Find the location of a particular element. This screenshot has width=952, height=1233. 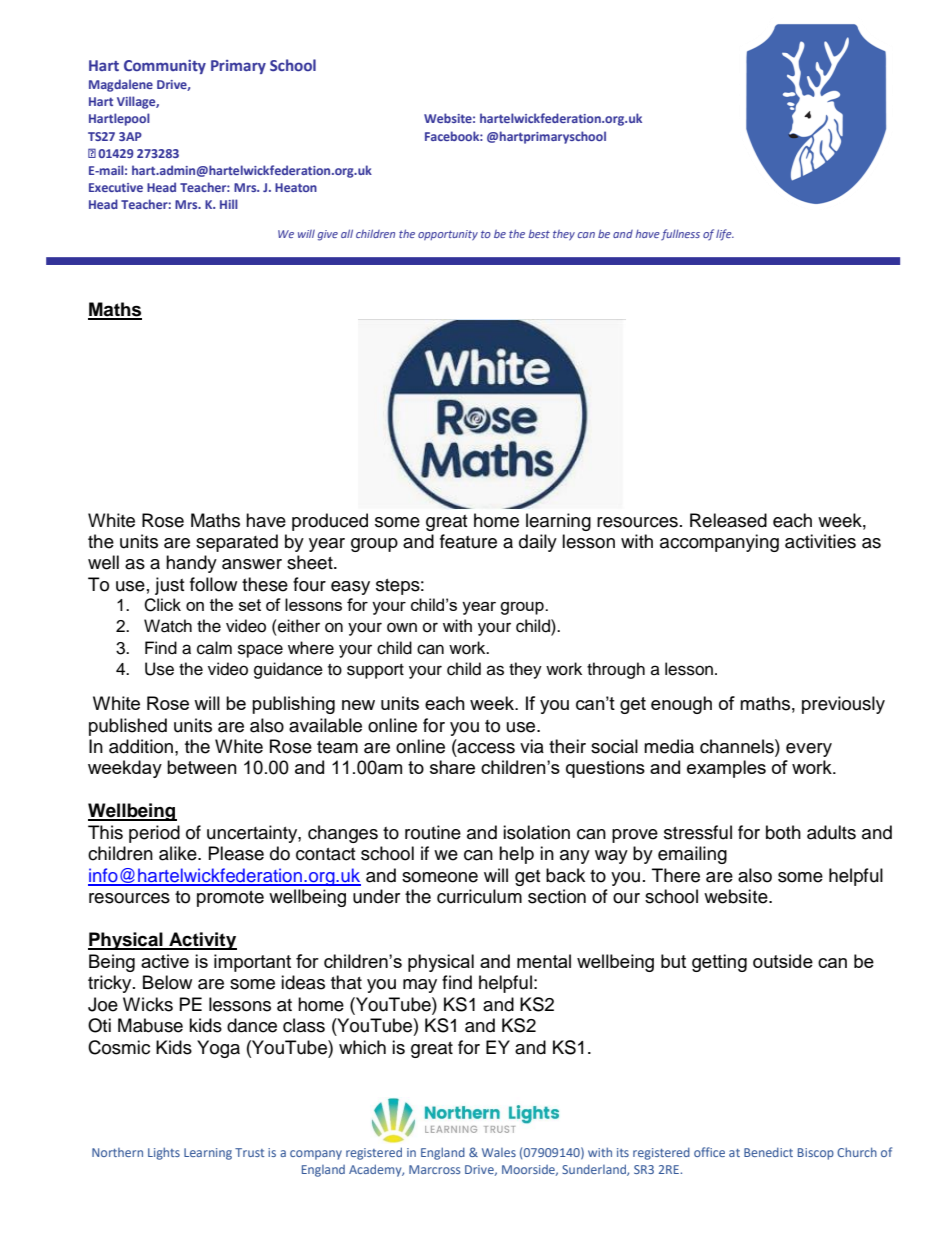

feature is located at coordinates (468, 541).
